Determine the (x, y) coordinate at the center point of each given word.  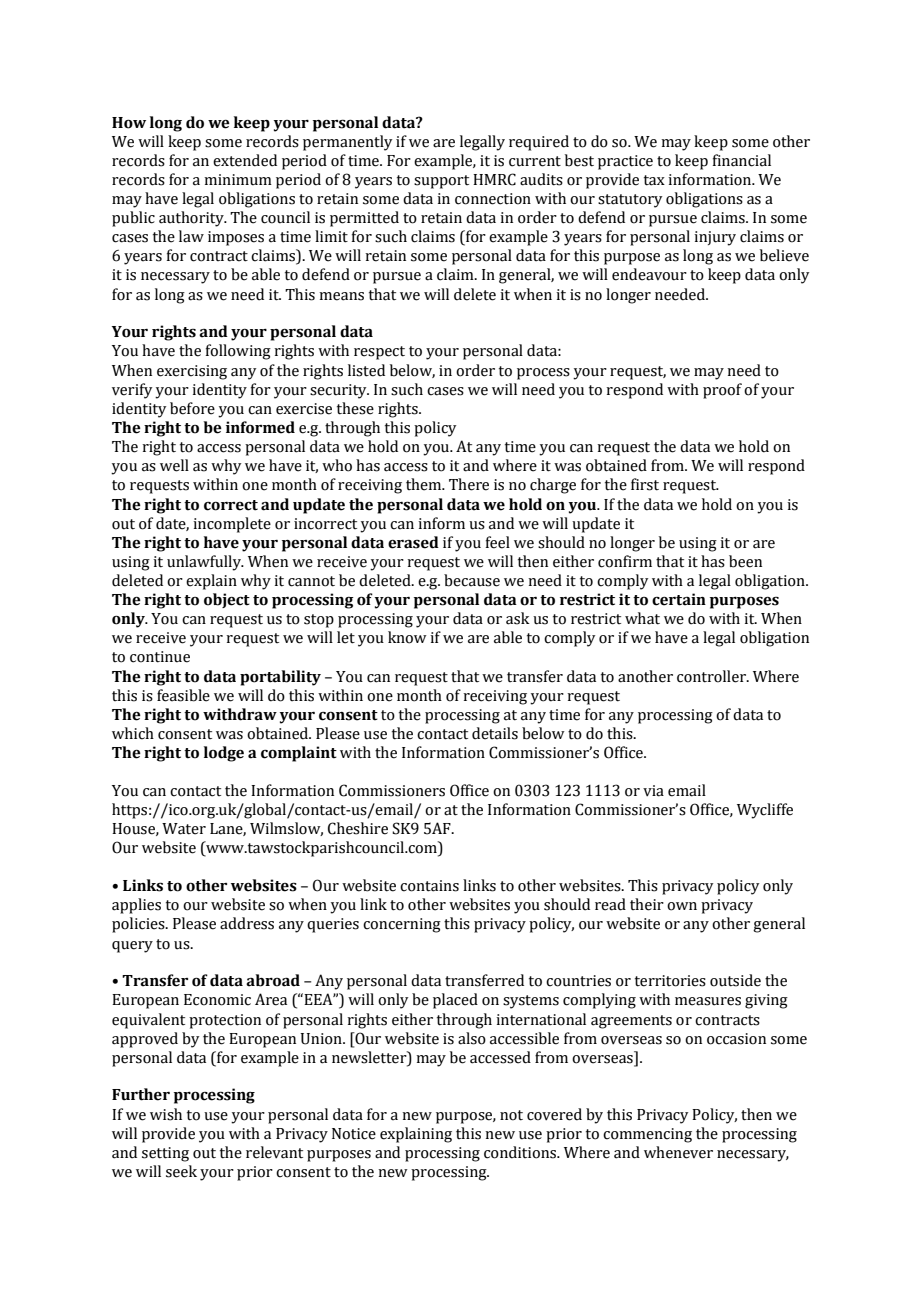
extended (245, 160)
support (441, 182)
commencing (647, 1135)
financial (742, 160)
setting (165, 1154)
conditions (521, 1152)
